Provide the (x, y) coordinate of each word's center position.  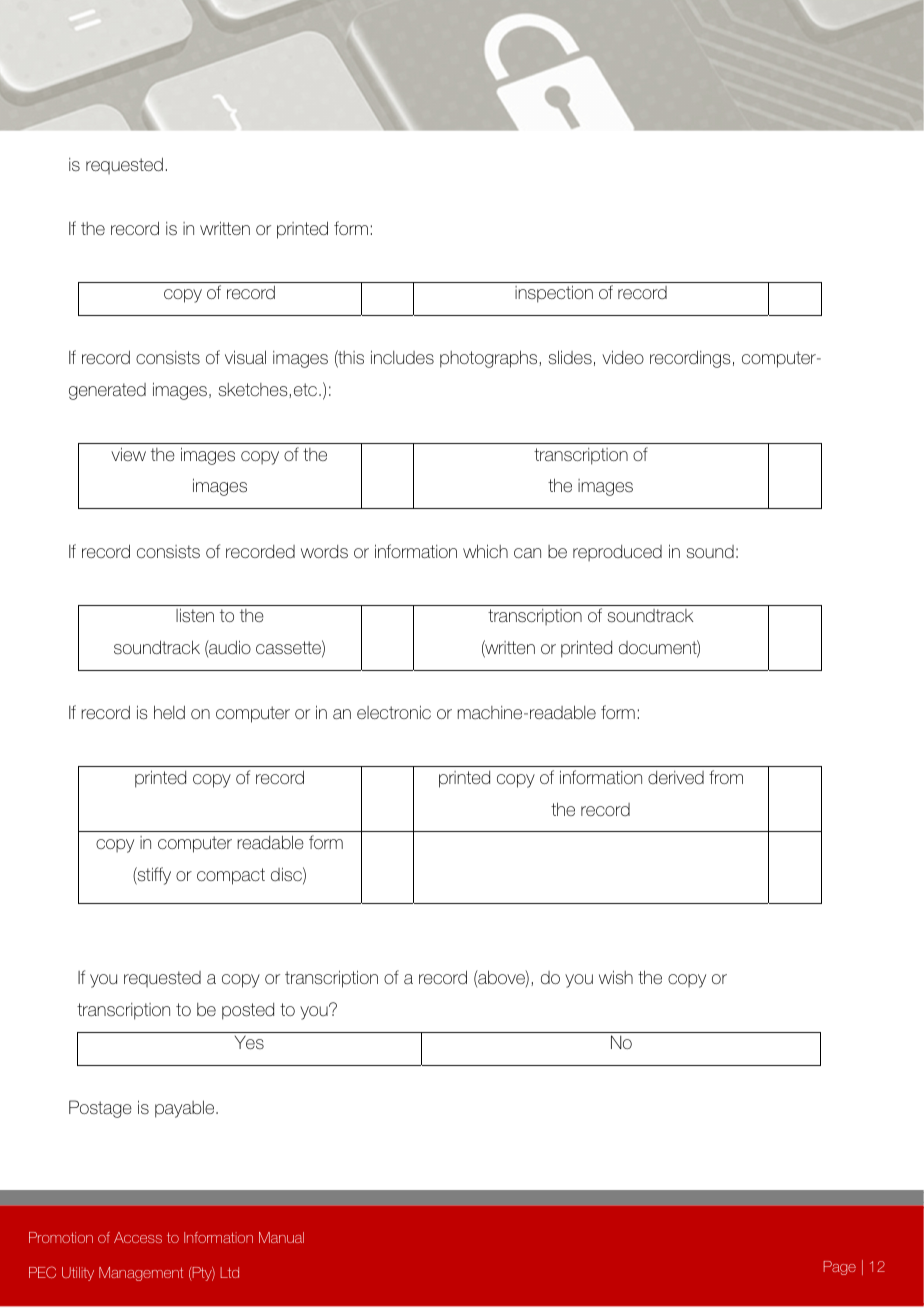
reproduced (617, 553)
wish (616, 977)
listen (195, 615)
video (623, 357)
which (485, 551)
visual (245, 357)
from (726, 777)
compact (231, 876)
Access (138, 1237)
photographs (490, 359)
